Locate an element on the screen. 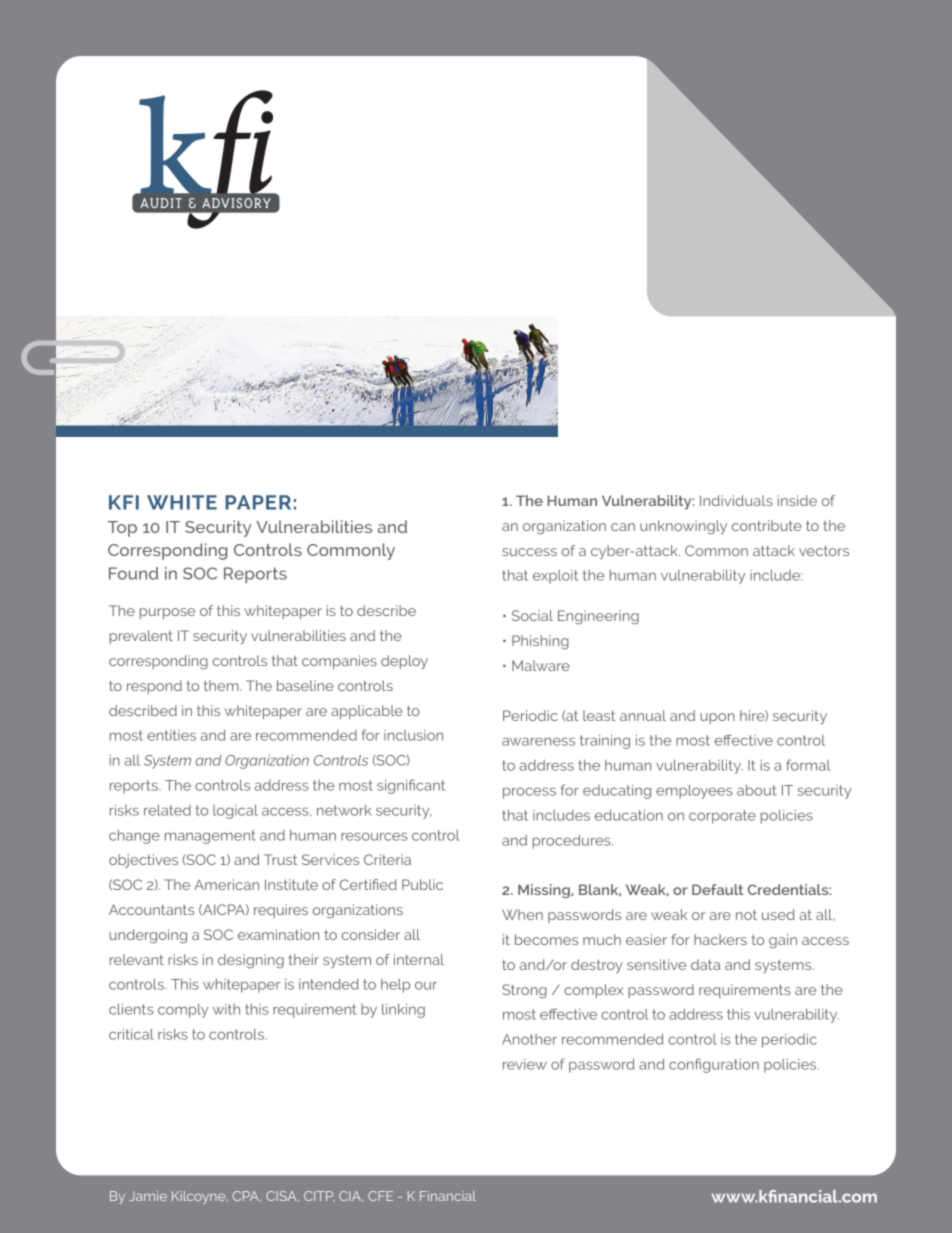 The image size is (952, 1233). Strong is located at coordinates (524, 991).
